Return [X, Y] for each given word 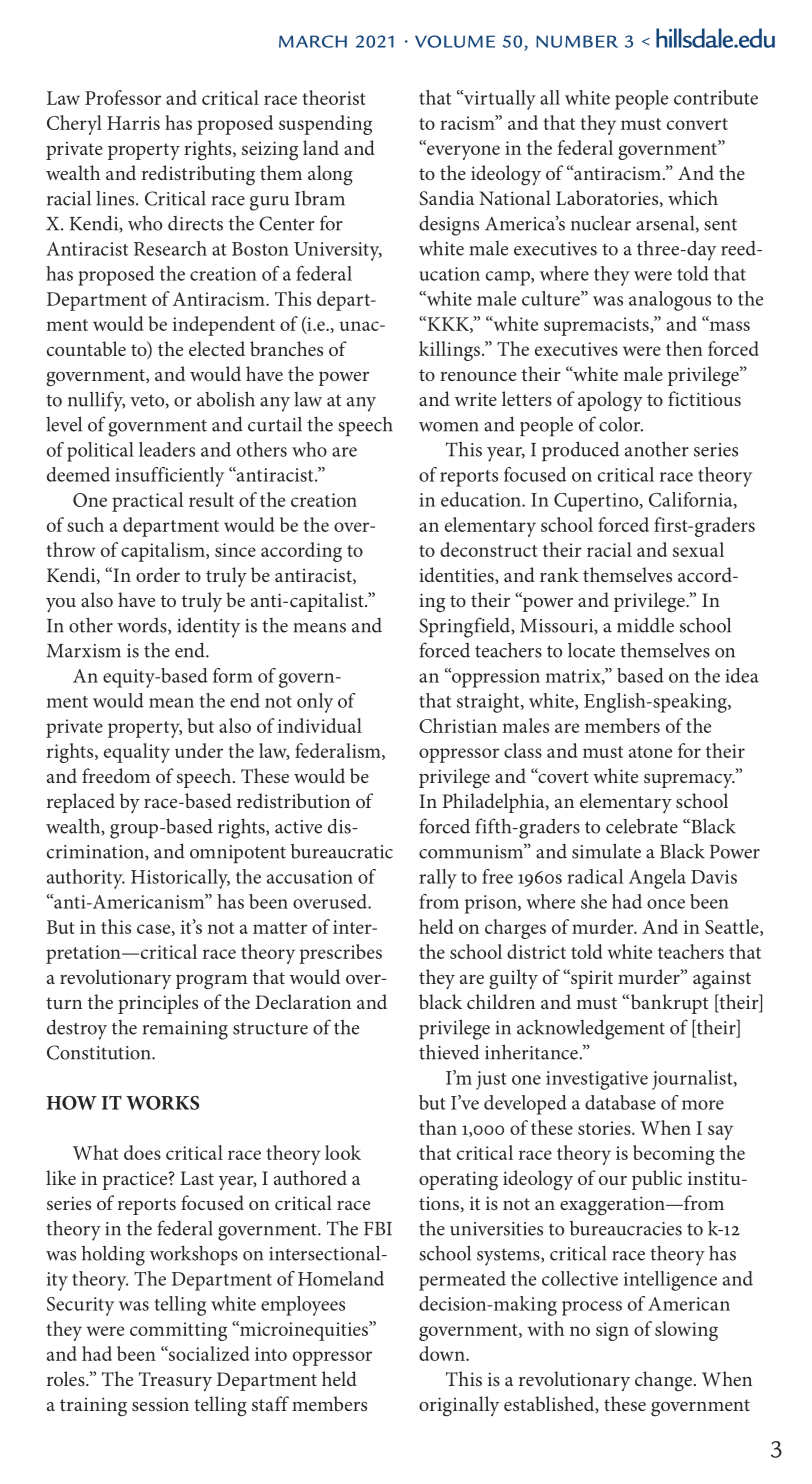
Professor [123, 97]
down [443, 1353]
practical [148, 502]
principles [158, 1004]
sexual [698, 549]
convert [697, 124]
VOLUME [455, 41]
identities [457, 574]
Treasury [175, 1381]
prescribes [340, 954]
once [666, 904]
